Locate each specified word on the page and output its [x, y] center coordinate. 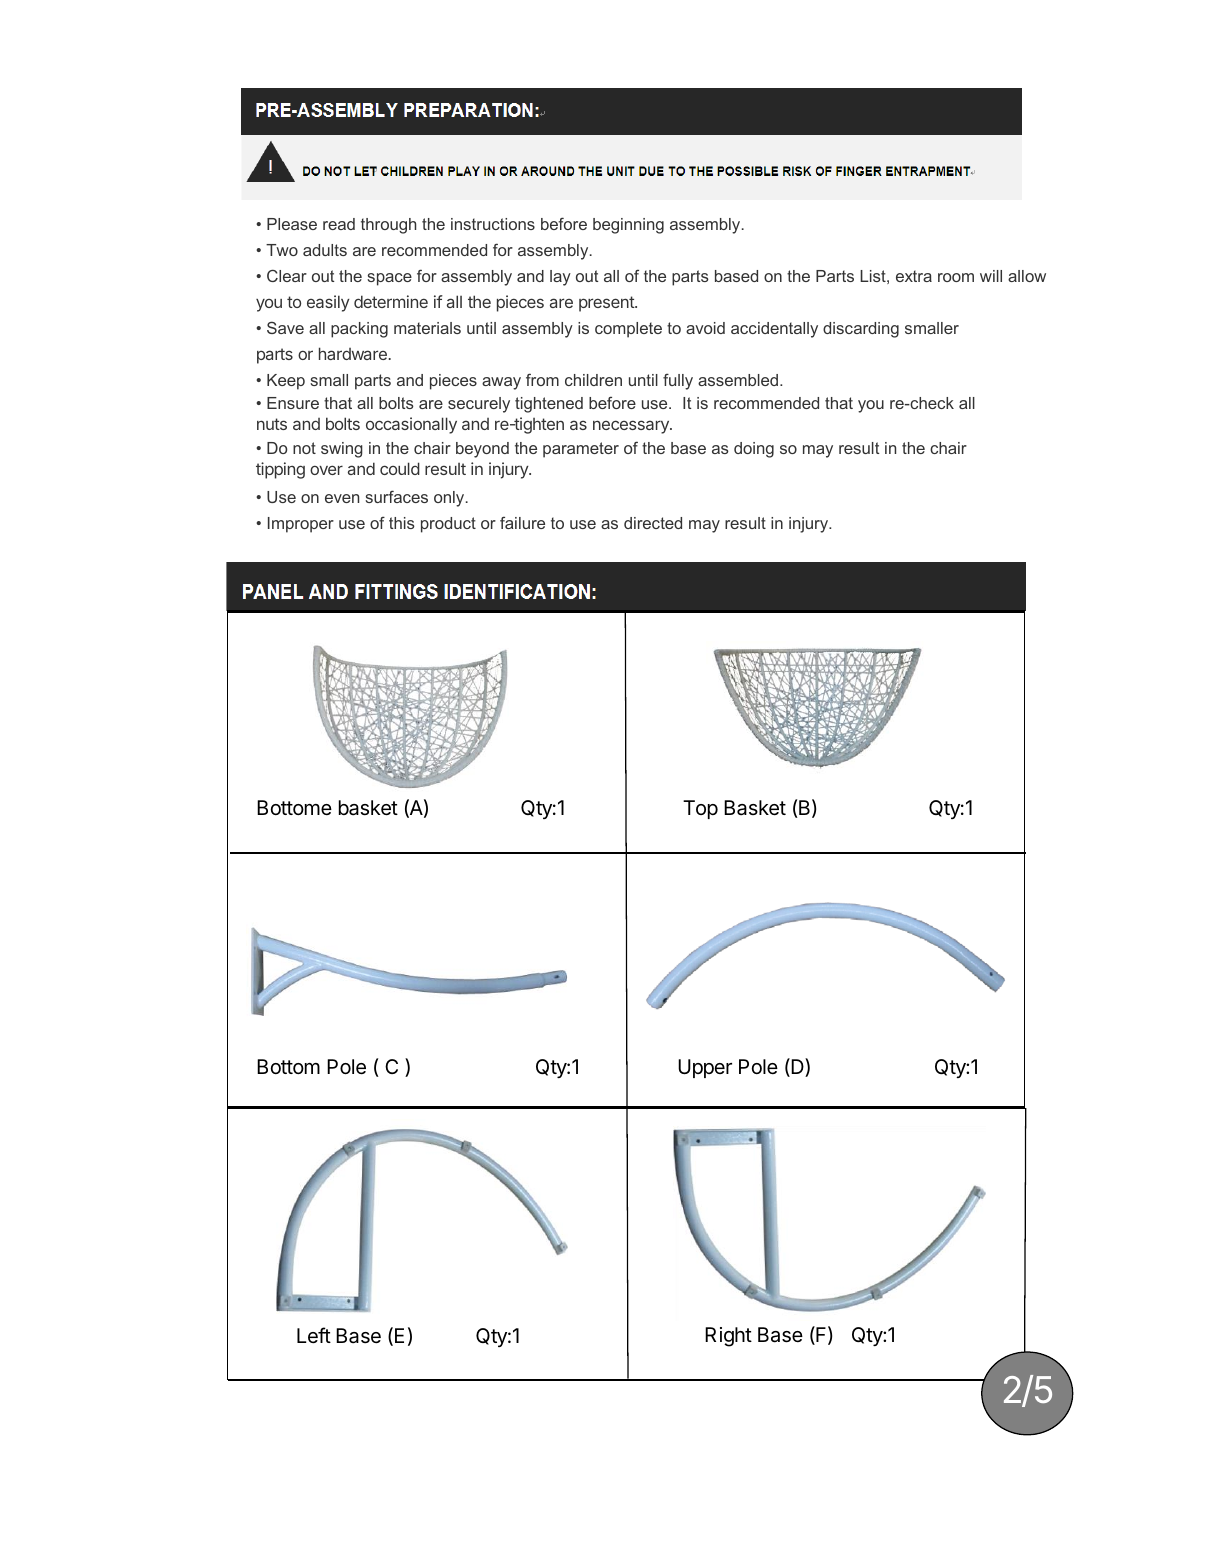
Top [700, 809]
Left [314, 1335]
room [956, 277]
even [342, 498]
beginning [628, 226]
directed [653, 523]
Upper [705, 1068]
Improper [301, 525]
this [402, 523]
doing [754, 450]
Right [728, 1337]
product [448, 525]
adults [325, 250]
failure [522, 522]
